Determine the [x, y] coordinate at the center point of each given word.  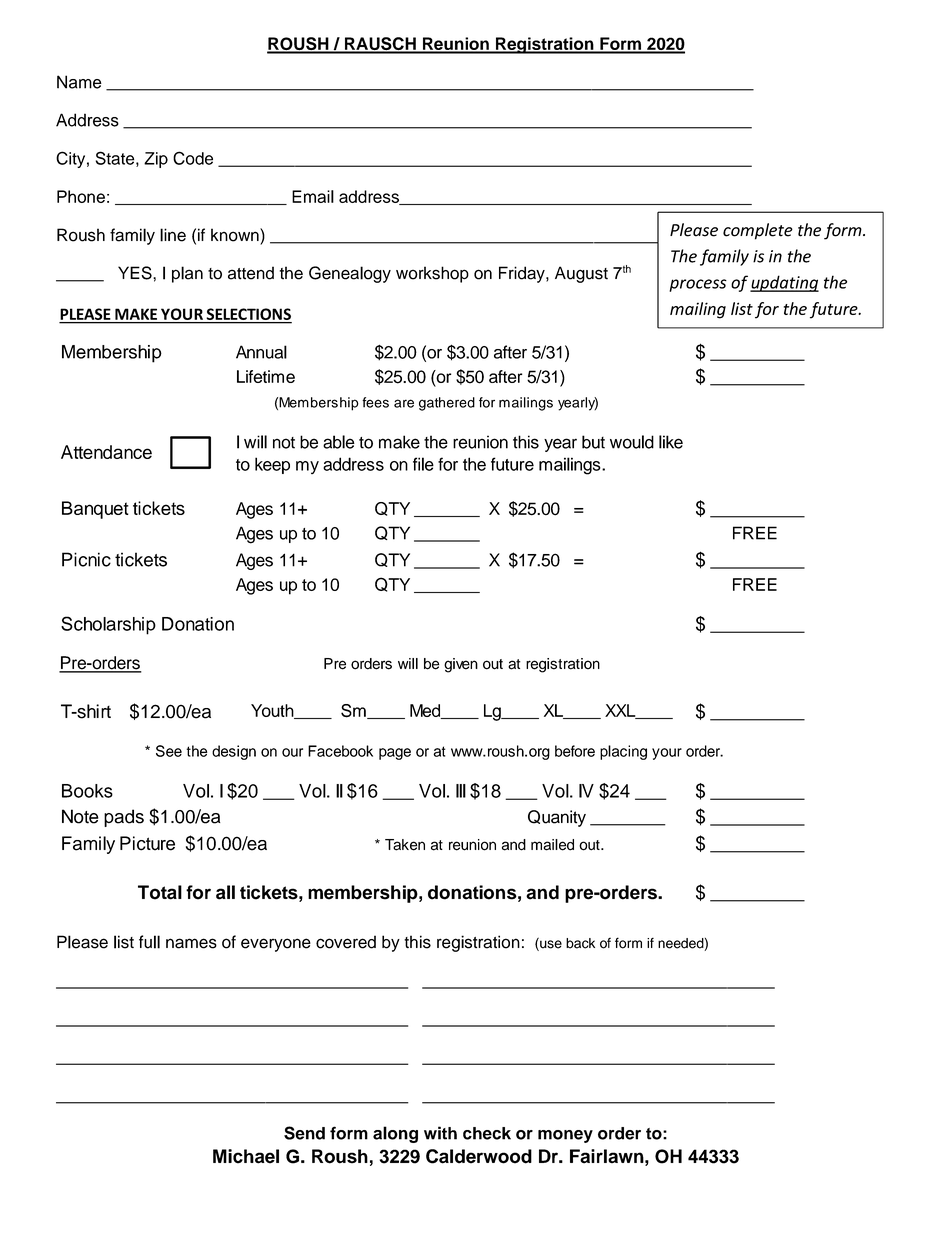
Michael [246, 1156]
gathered [447, 404]
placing [623, 752]
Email [313, 196]
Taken [405, 845]
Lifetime [266, 376]
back [580, 943]
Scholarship [108, 625]
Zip [156, 160]
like [671, 442]
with [440, 1133]
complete [758, 231]
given [461, 665]
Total [160, 892]
